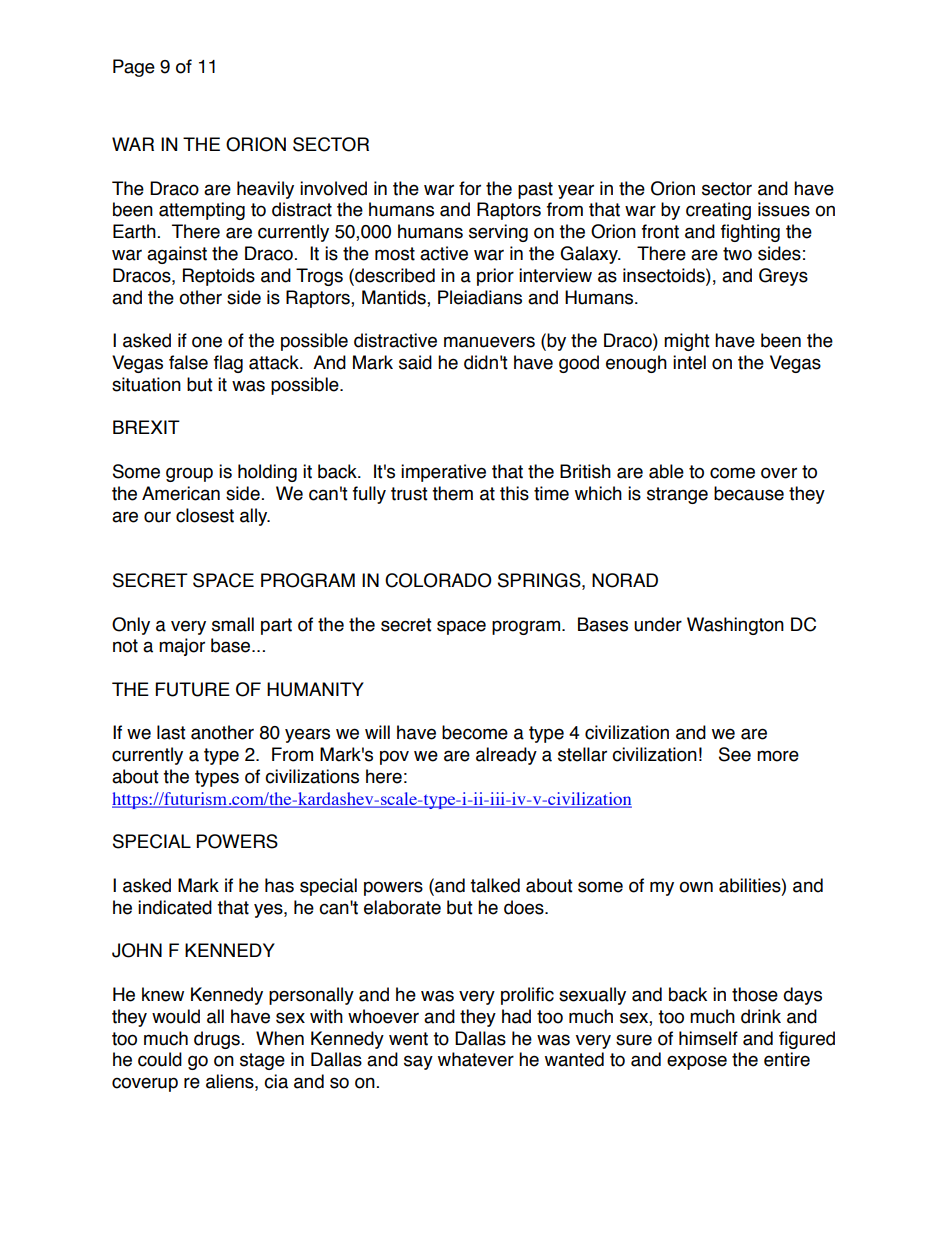 The height and width of the screenshot is (1233, 952). I want to click on See, so click(735, 754).
